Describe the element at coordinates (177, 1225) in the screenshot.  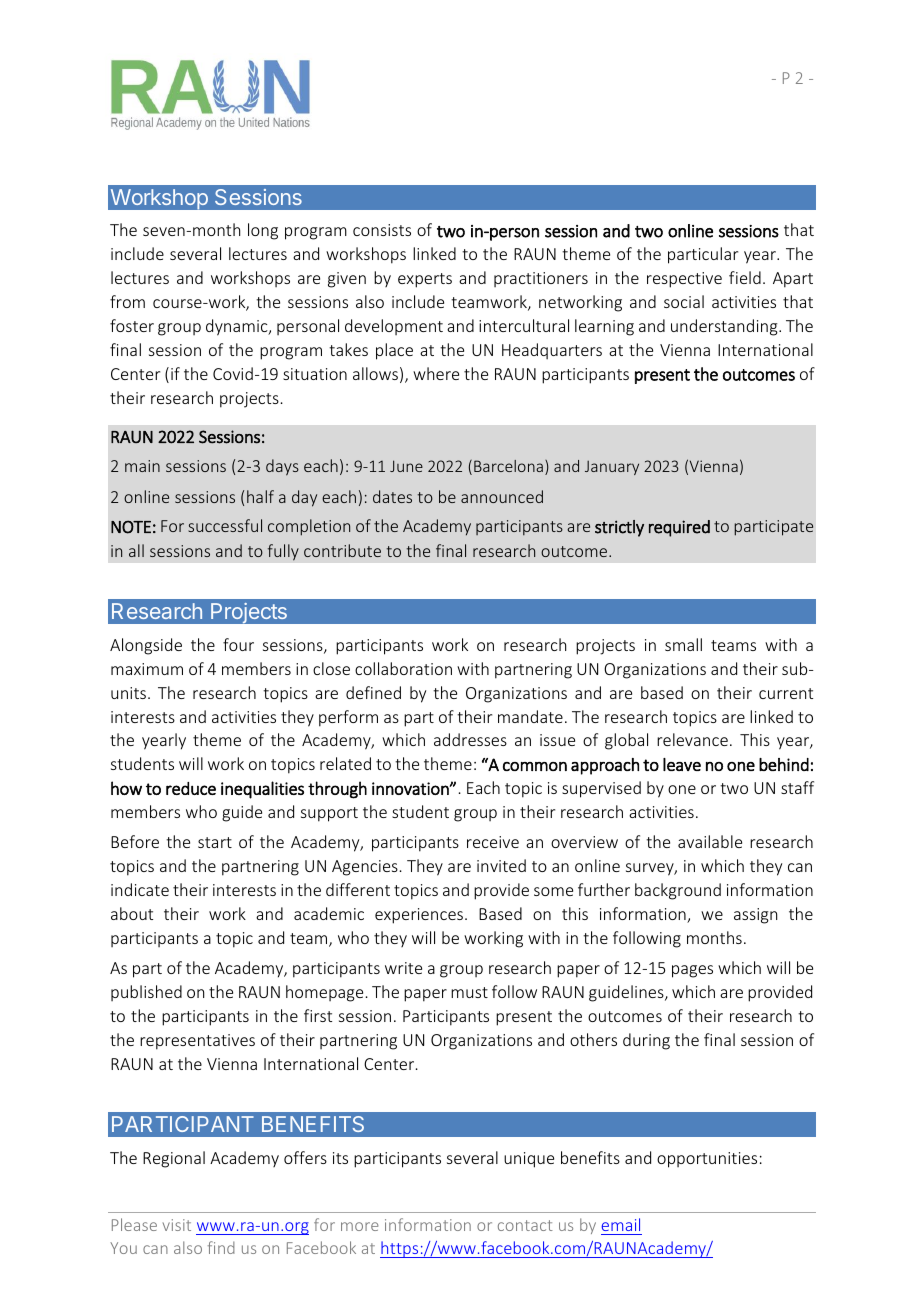
I see `visit` at that location.
